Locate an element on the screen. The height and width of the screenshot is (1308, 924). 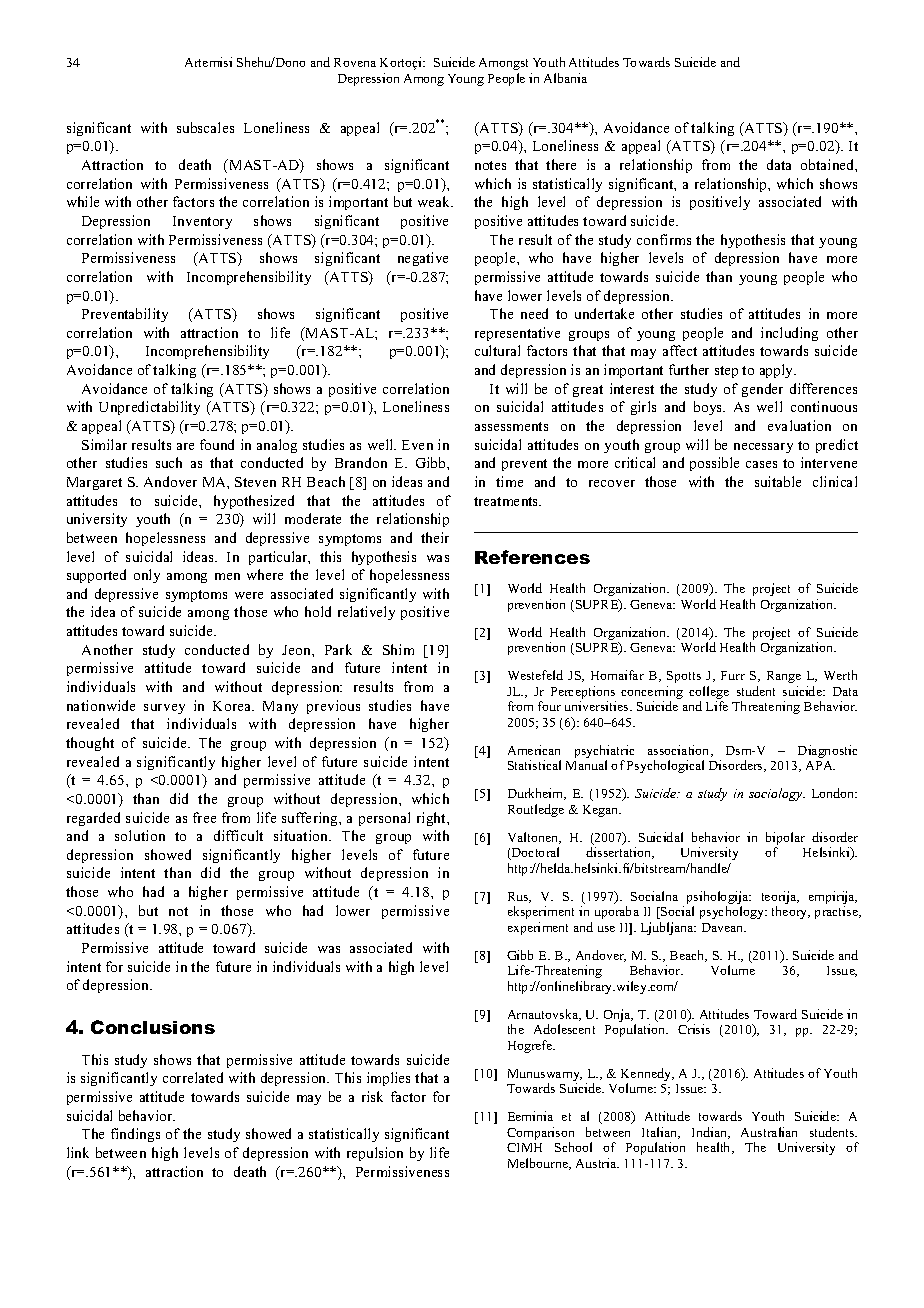
Shim is located at coordinates (398, 649).
